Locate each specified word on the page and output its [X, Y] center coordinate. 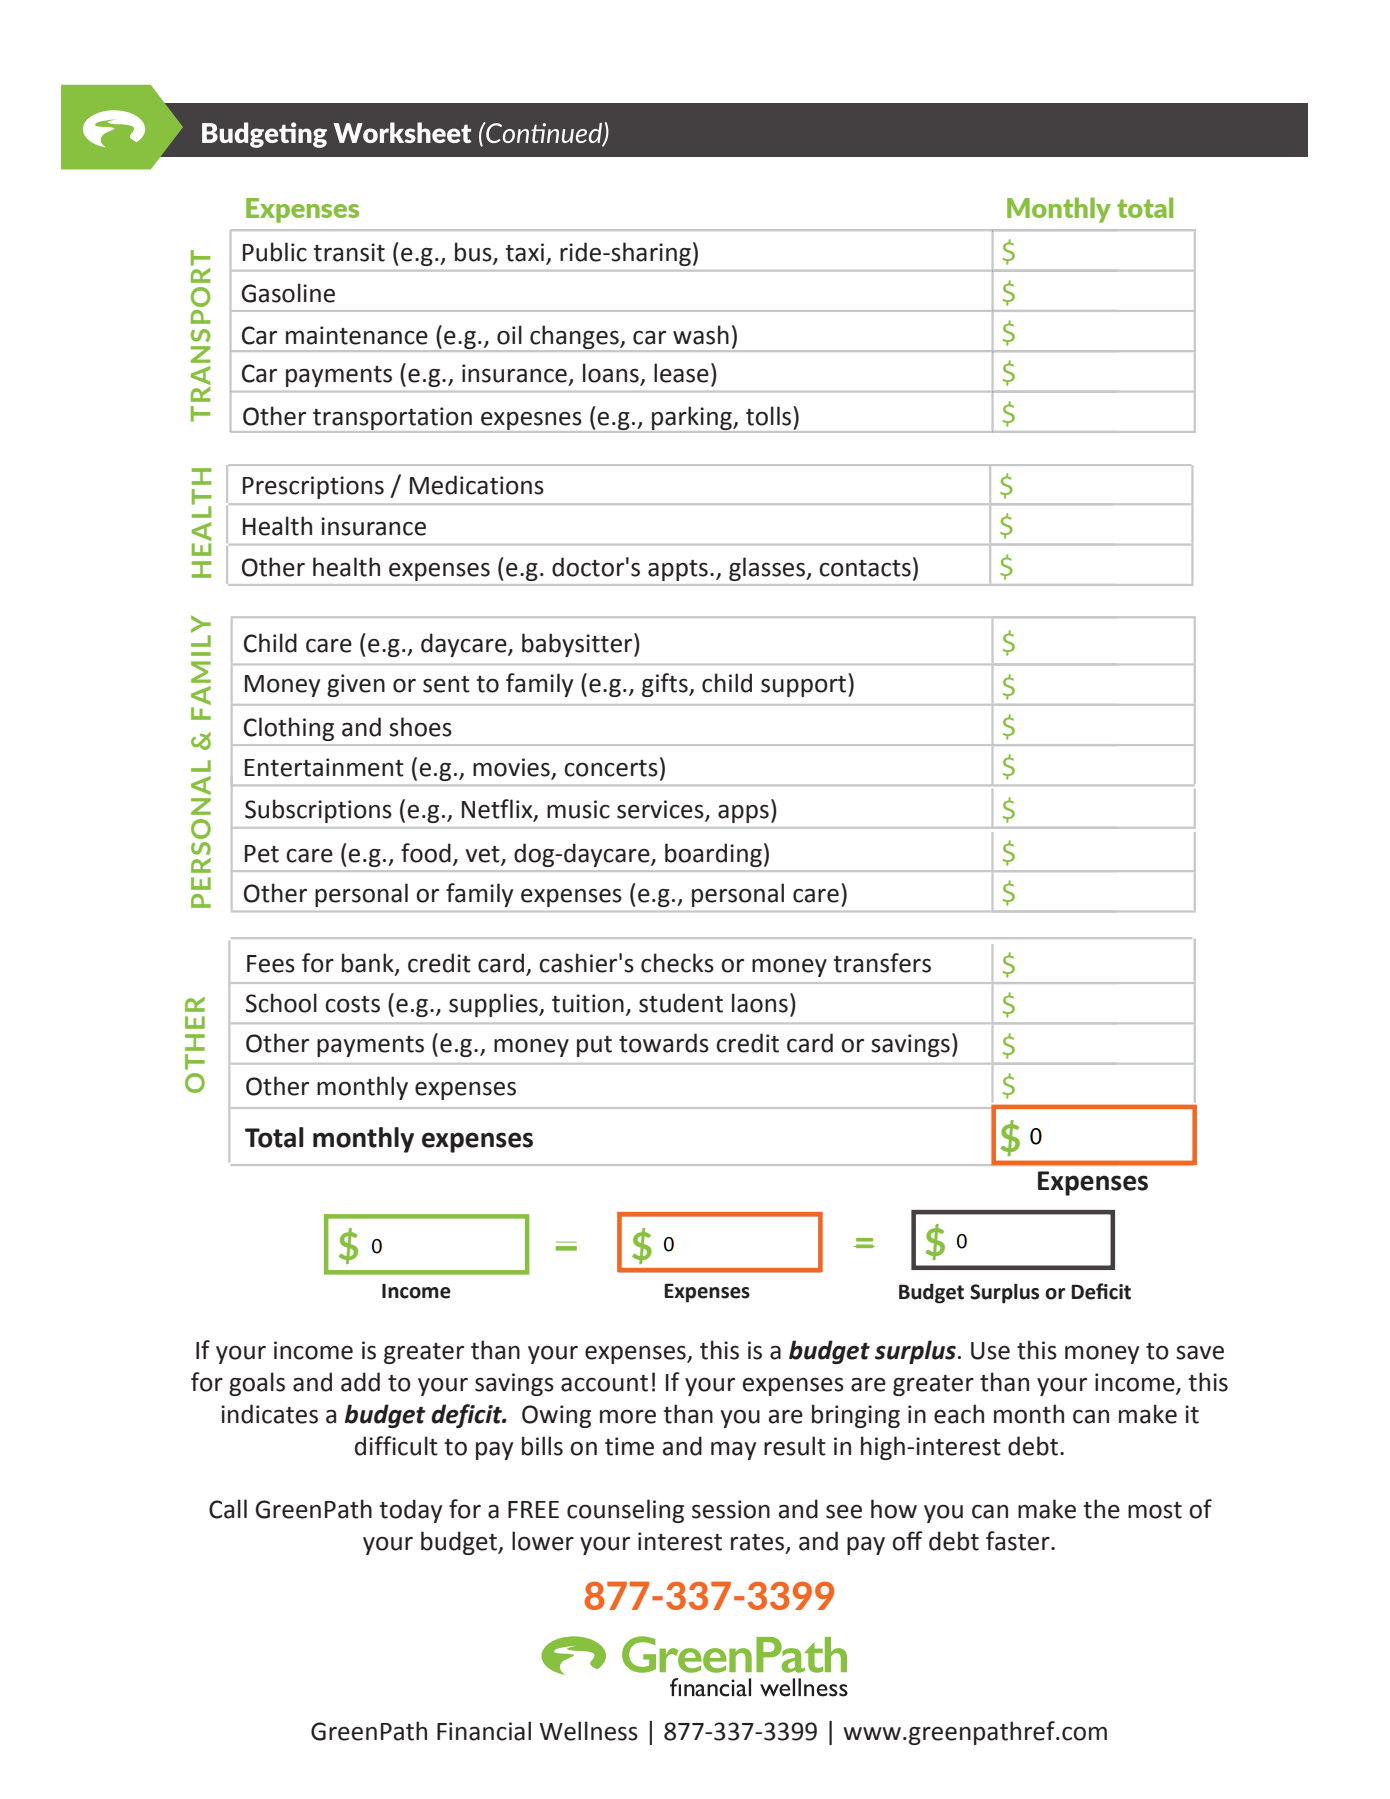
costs [352, 1004]
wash [701, 335]
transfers [882, 963]
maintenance [357, 335]
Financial [484, 1731]
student [681, 1003]
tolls [770, 416]
